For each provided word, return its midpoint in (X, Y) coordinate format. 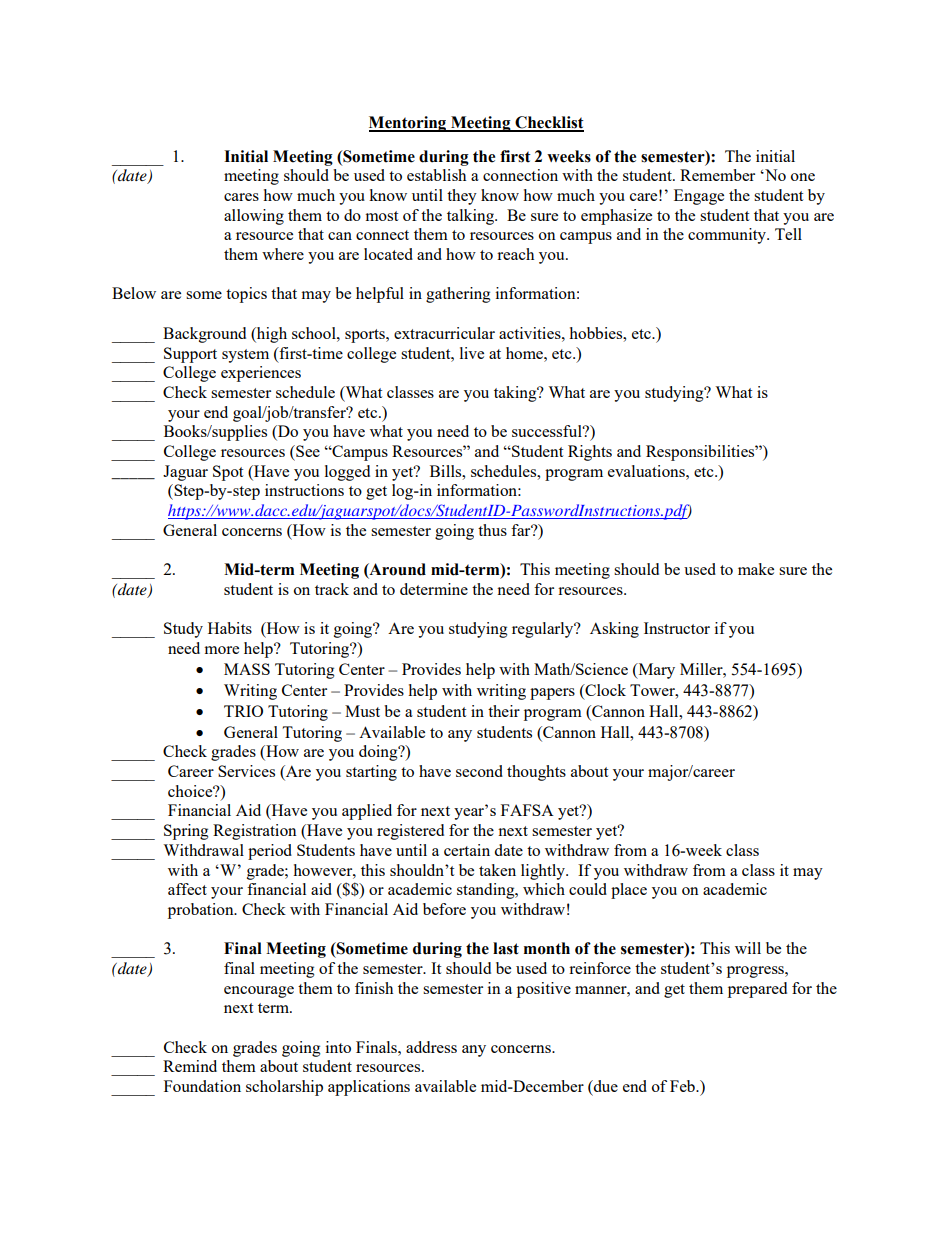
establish (436, 175)
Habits (230, 628)
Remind (190, 1066)
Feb (683, 1086)
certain (467, 850)
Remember (717, 175)
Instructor (677, 628)
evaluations (647, 471)
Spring (186, 832)
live (472, 353)
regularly (544, 630)
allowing (254, 217)
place (629, 891)
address (431, 1047)
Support (190, 355)
